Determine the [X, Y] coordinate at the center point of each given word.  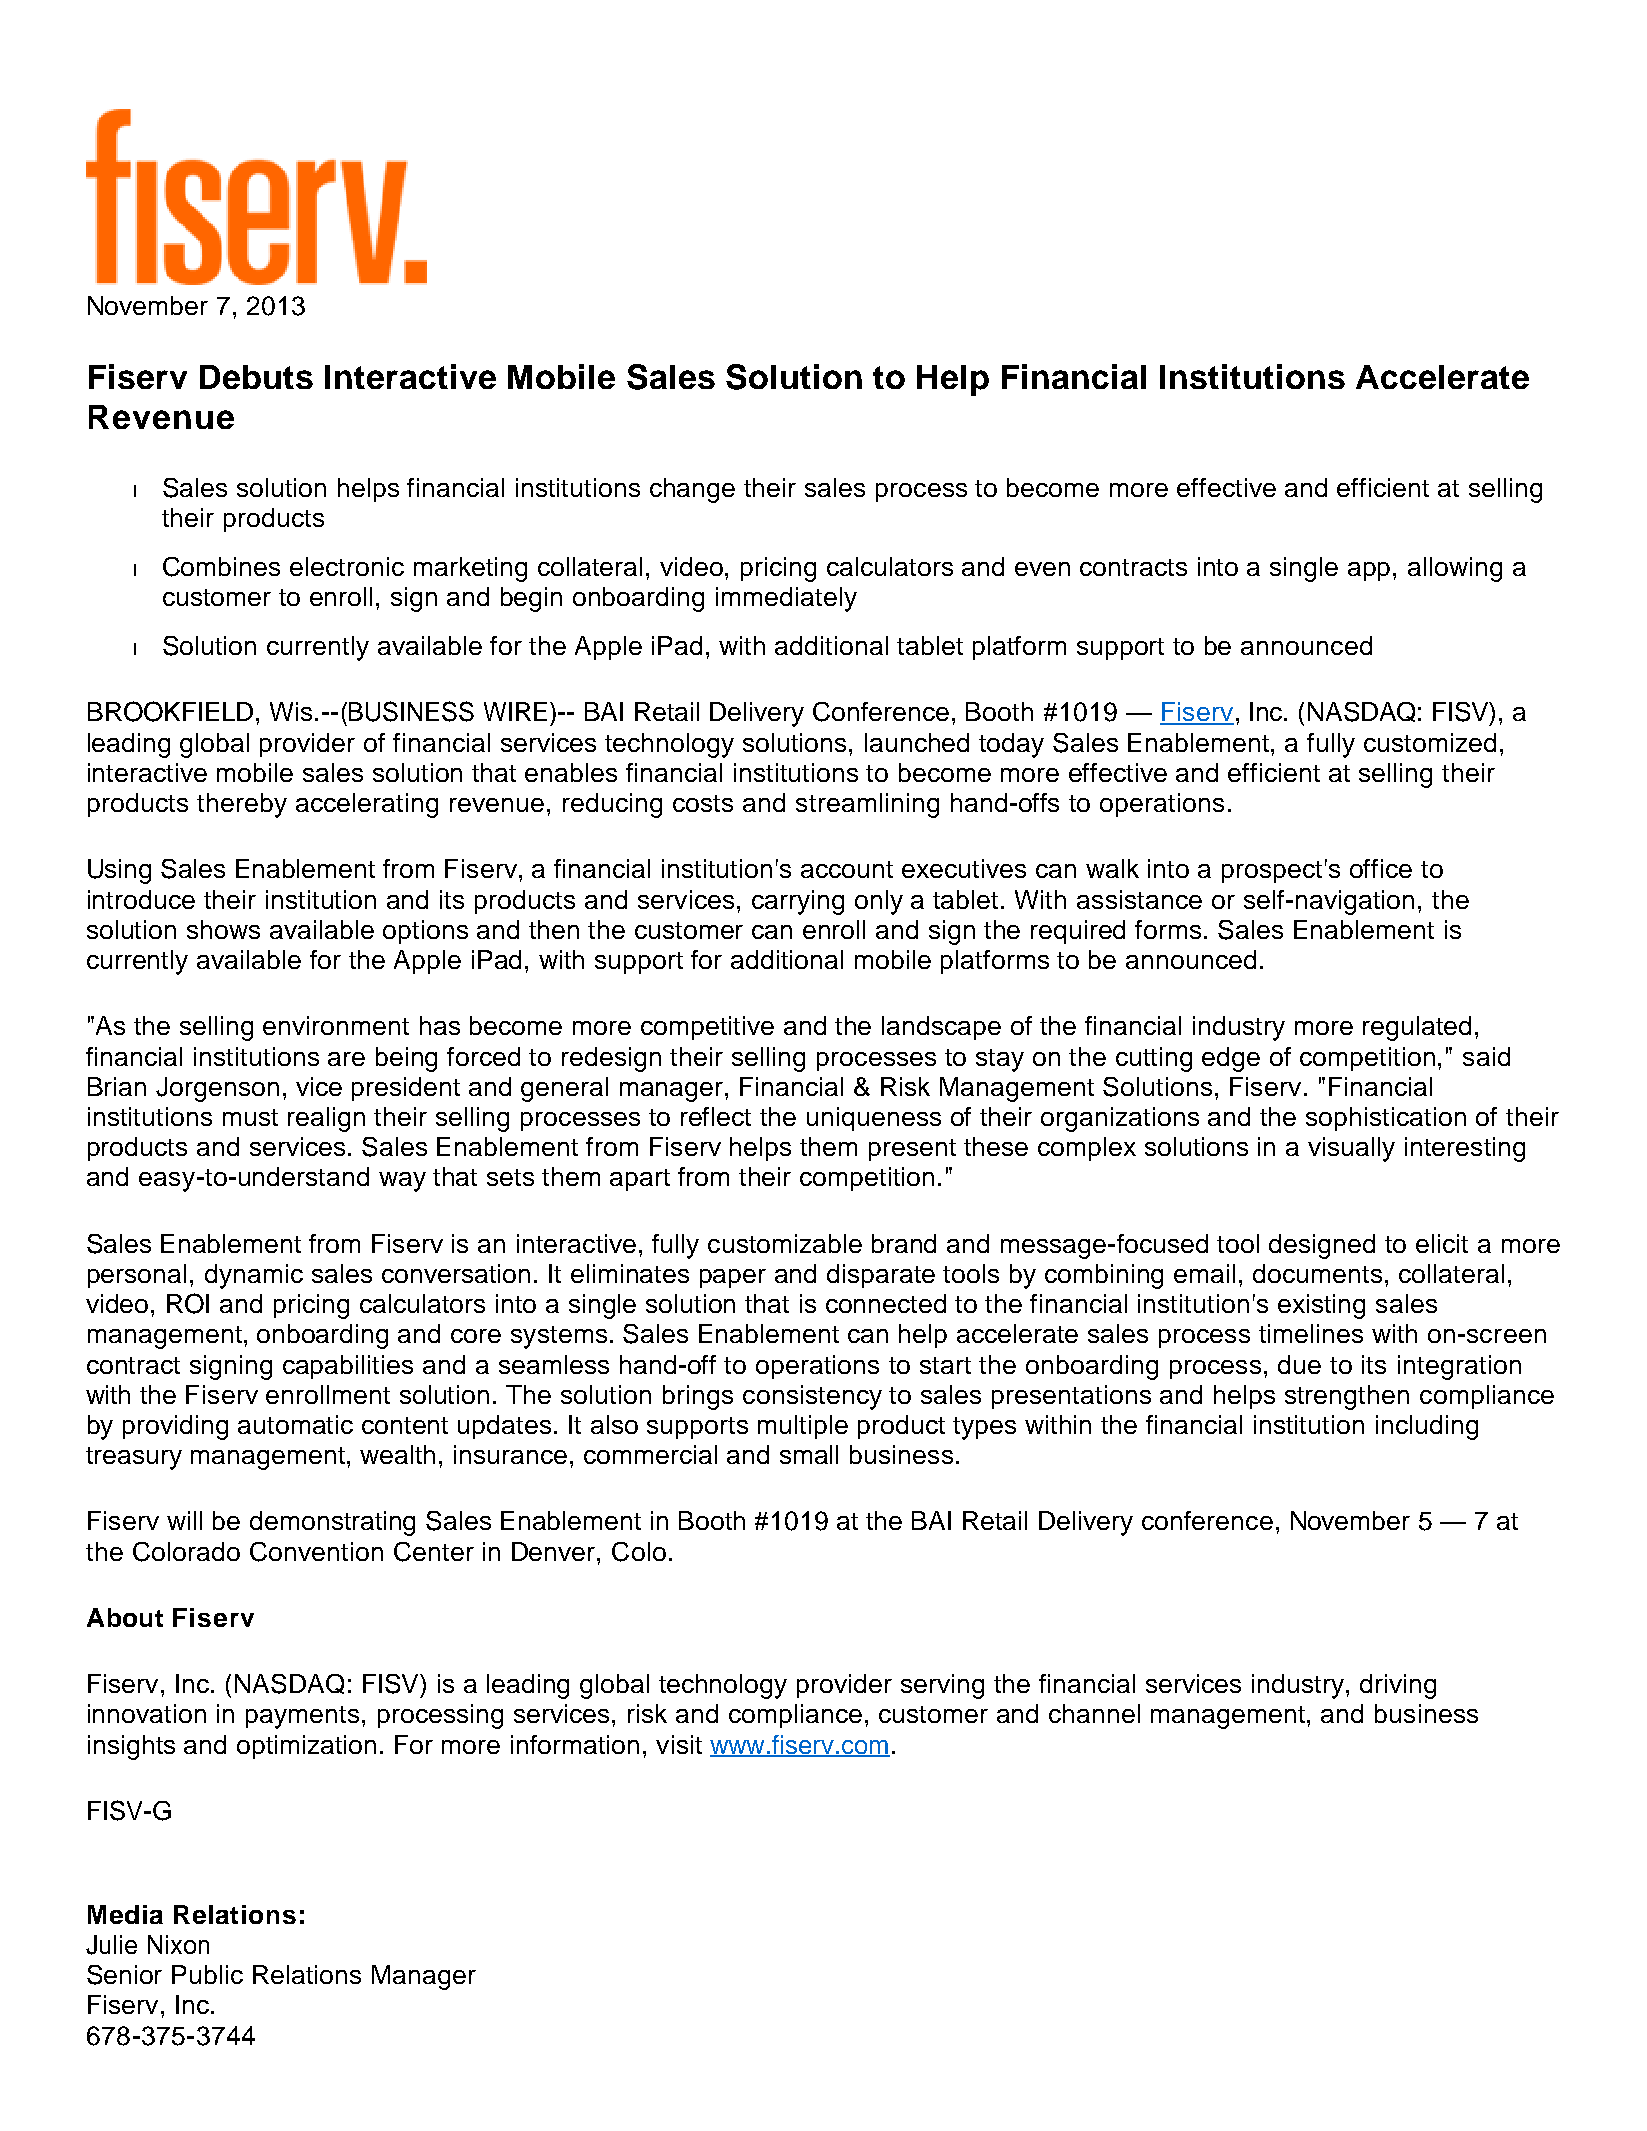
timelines [1311, 1333]
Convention [316, 1552]
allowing [1455, 569]
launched [917, 742]
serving [942, 1686]
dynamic [254, 1276]
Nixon [178, 1944]
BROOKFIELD [170, 711]
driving [1398, 1686]
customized [1430, 742]
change [692, 490]
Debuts [256, 377]
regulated [1417, 1028]
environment [336, 1025]
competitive [707, 1028]
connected [886, 1303]
